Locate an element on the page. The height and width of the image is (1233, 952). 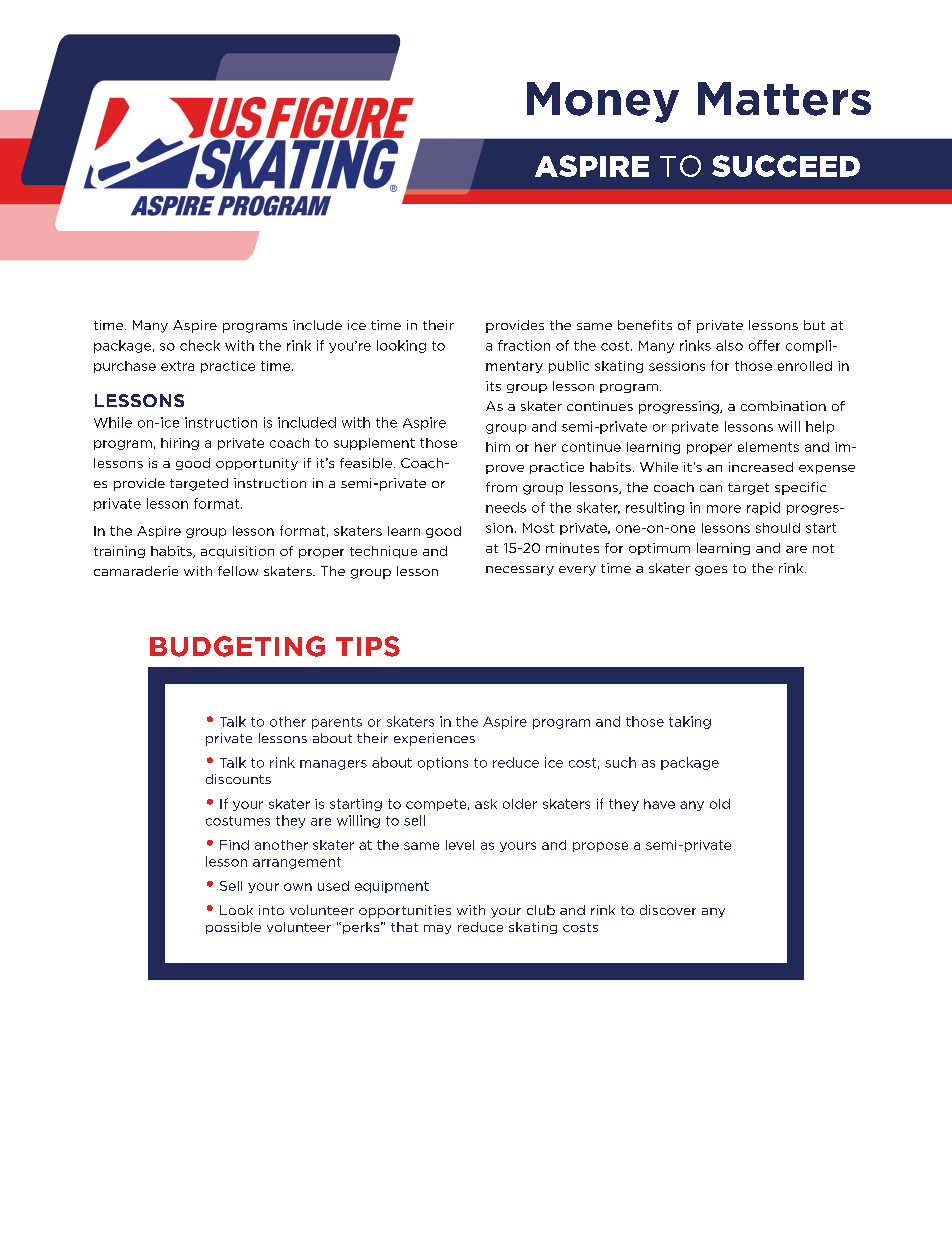
discover is located at coordinates (668, 910).
